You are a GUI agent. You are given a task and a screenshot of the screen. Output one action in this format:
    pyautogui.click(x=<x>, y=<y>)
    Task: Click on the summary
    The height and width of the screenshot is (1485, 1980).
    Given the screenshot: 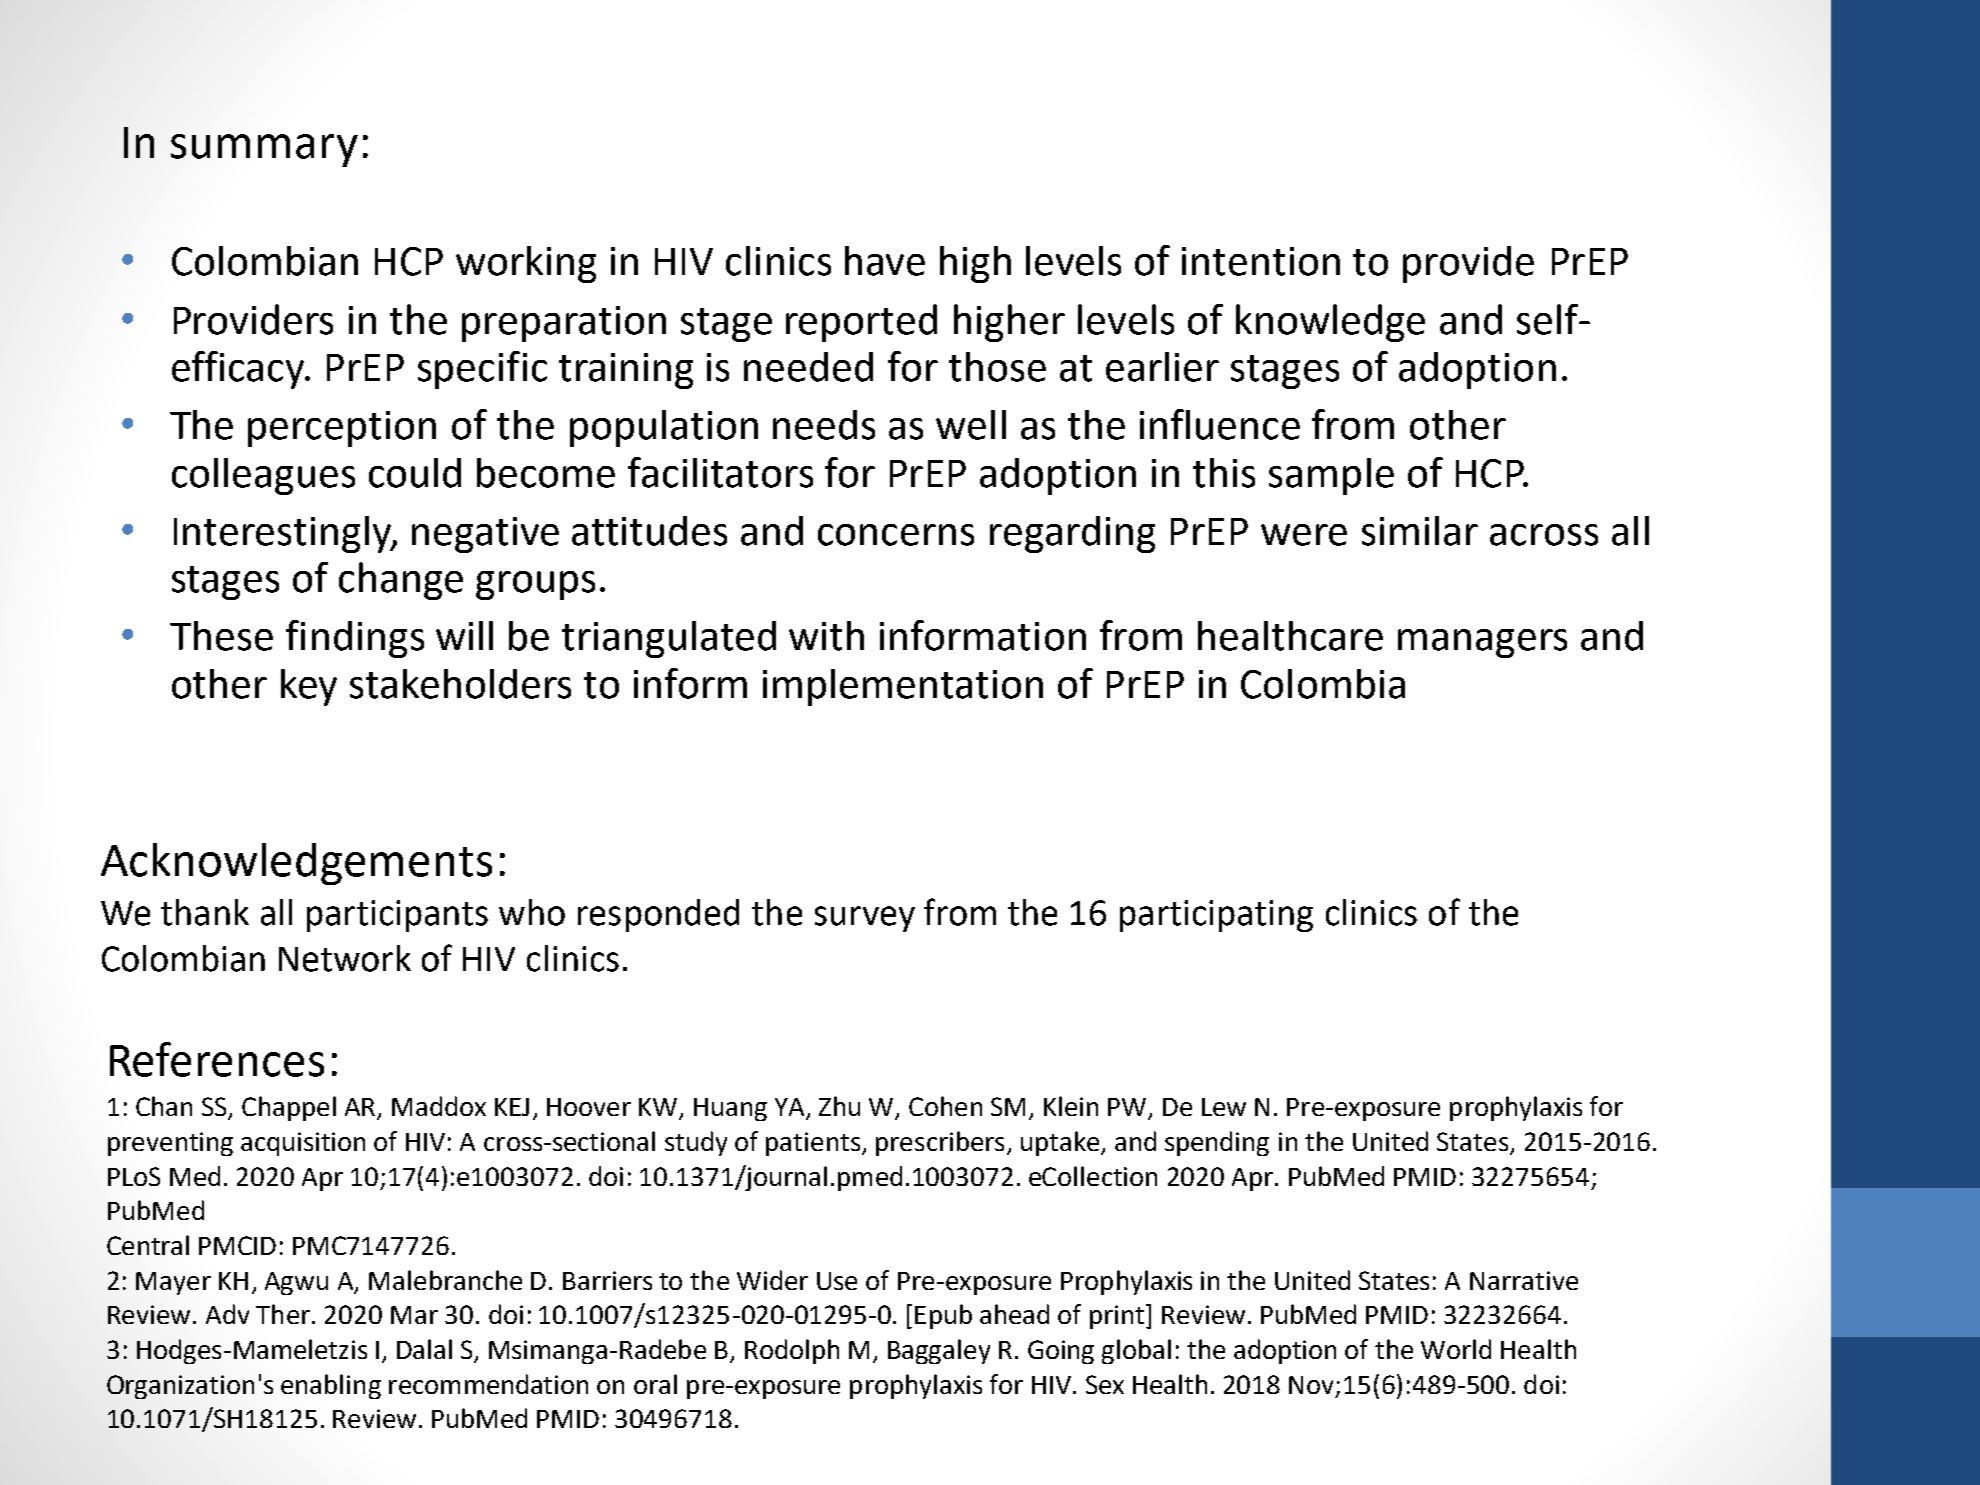 What is the action you would take?
    pyautogui.click(x=264, y=150)
